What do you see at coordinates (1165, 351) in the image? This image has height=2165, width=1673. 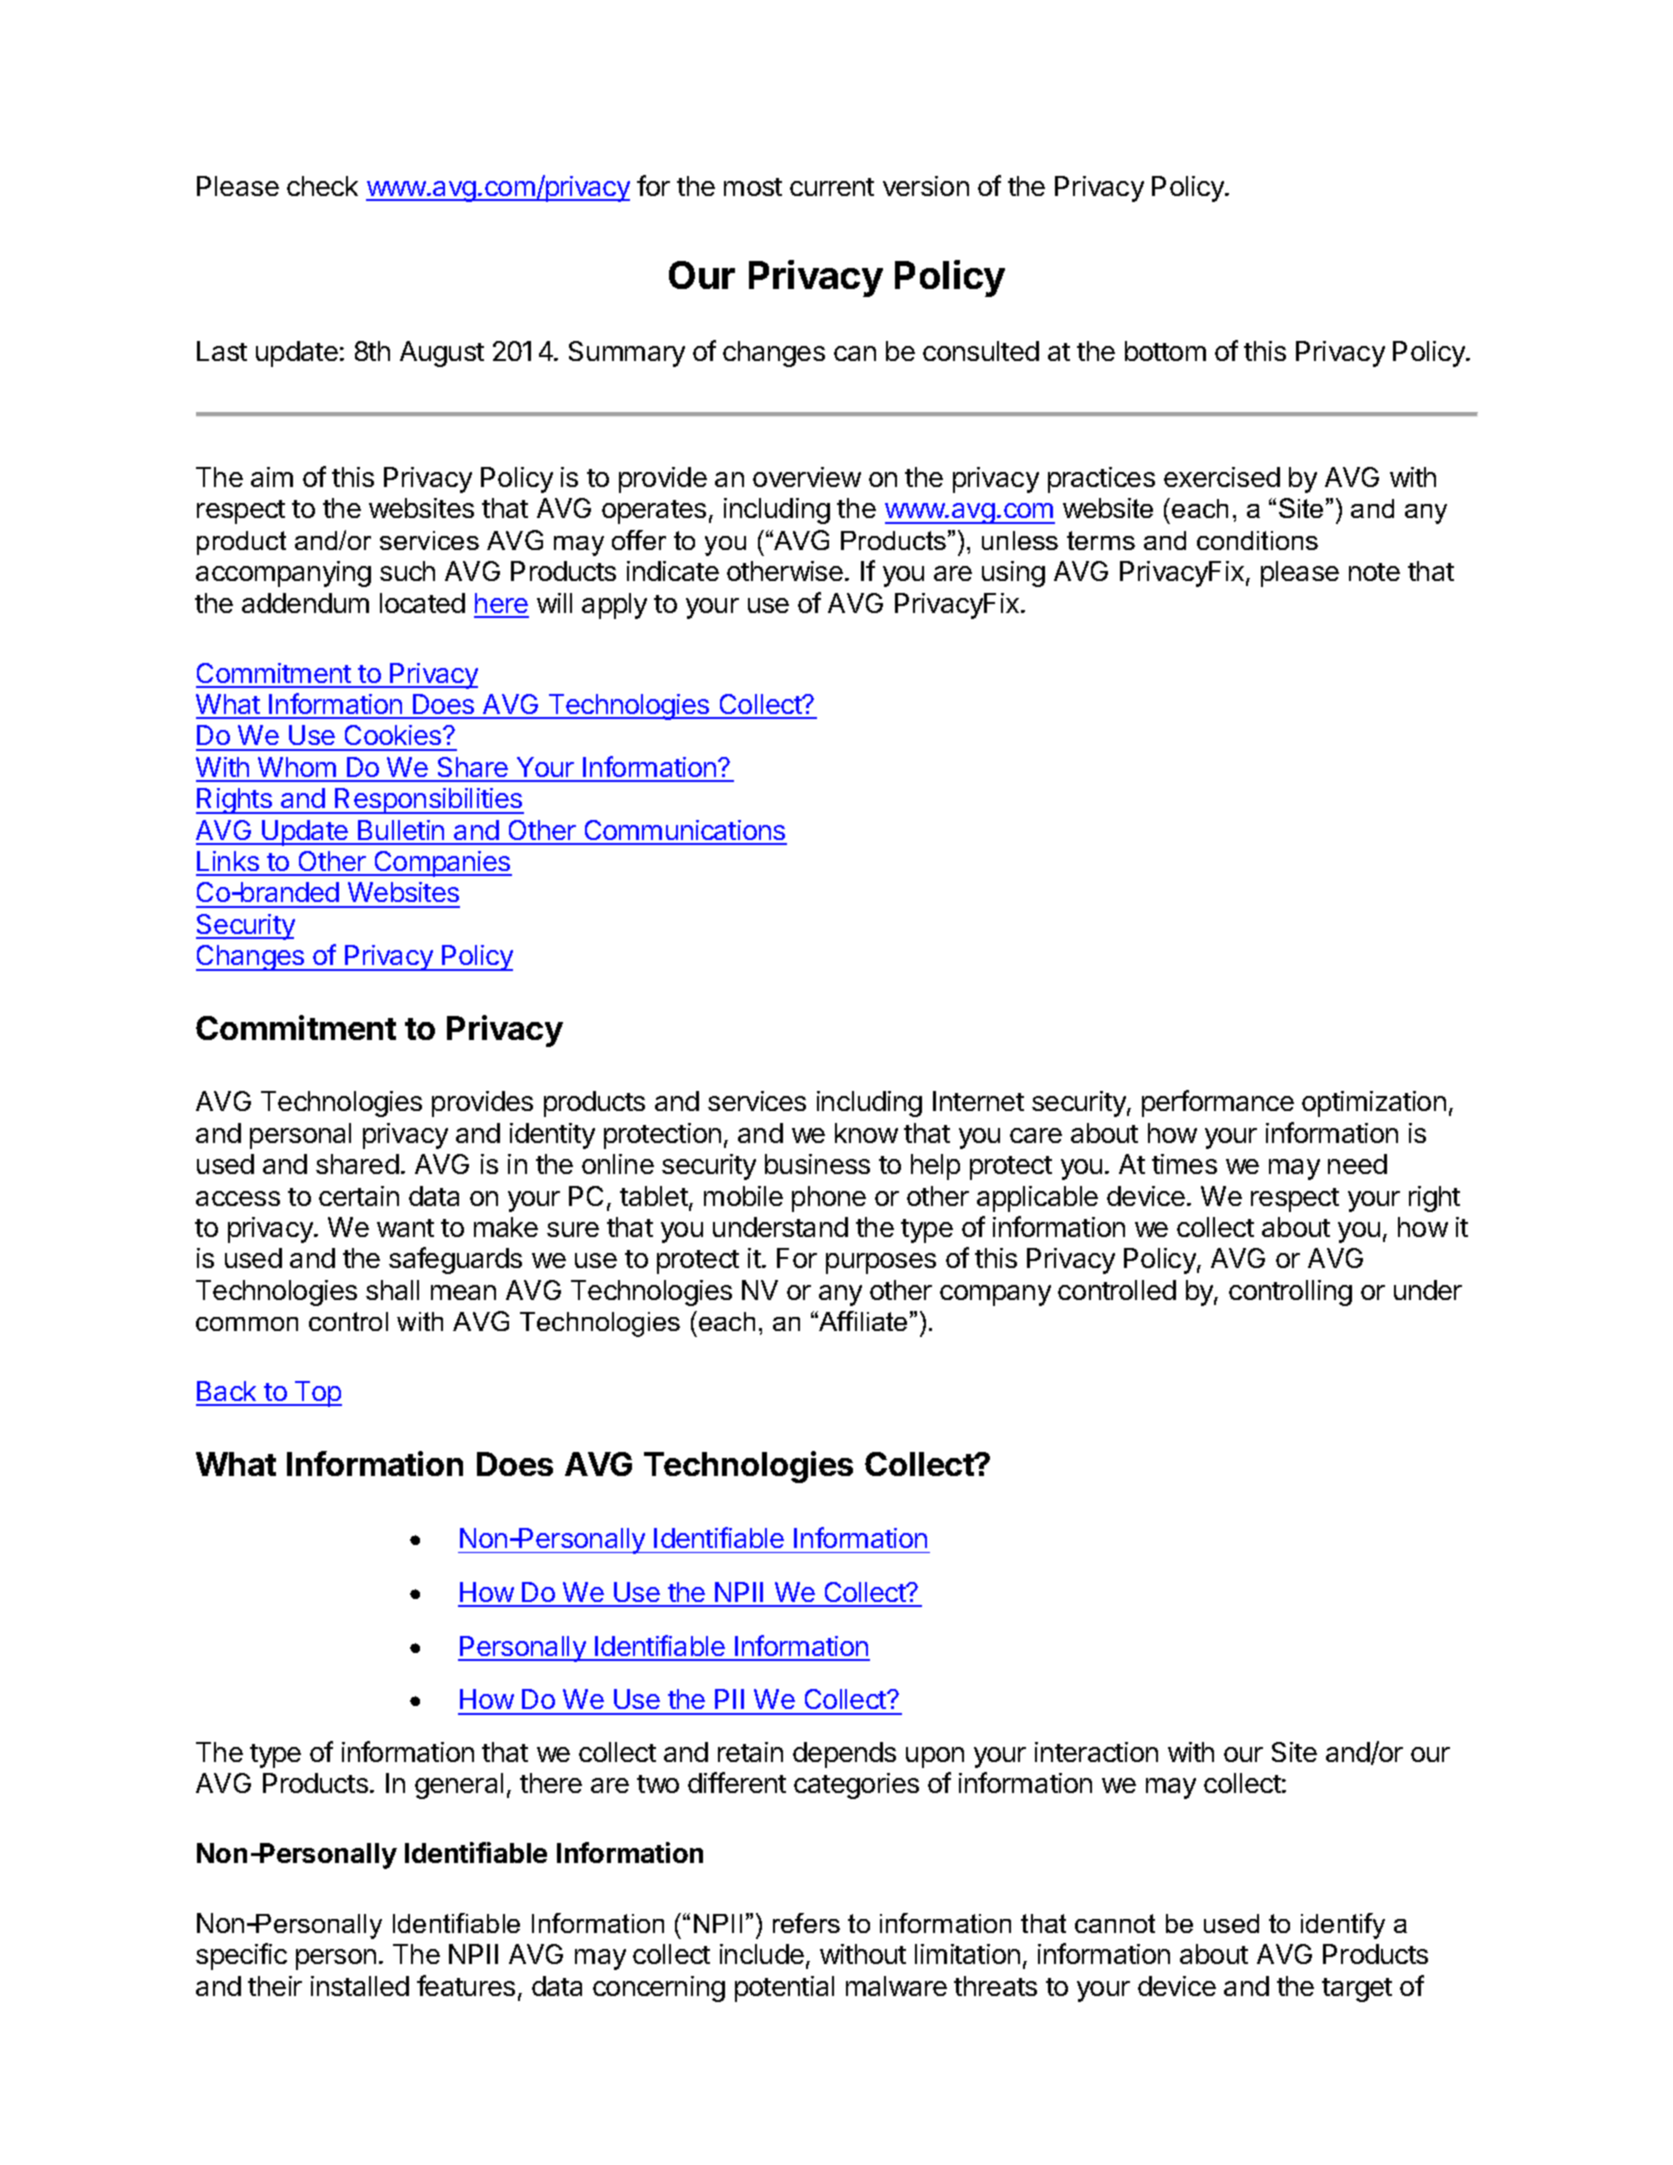 I see `bottom` at bounding box center [1165, 351].
